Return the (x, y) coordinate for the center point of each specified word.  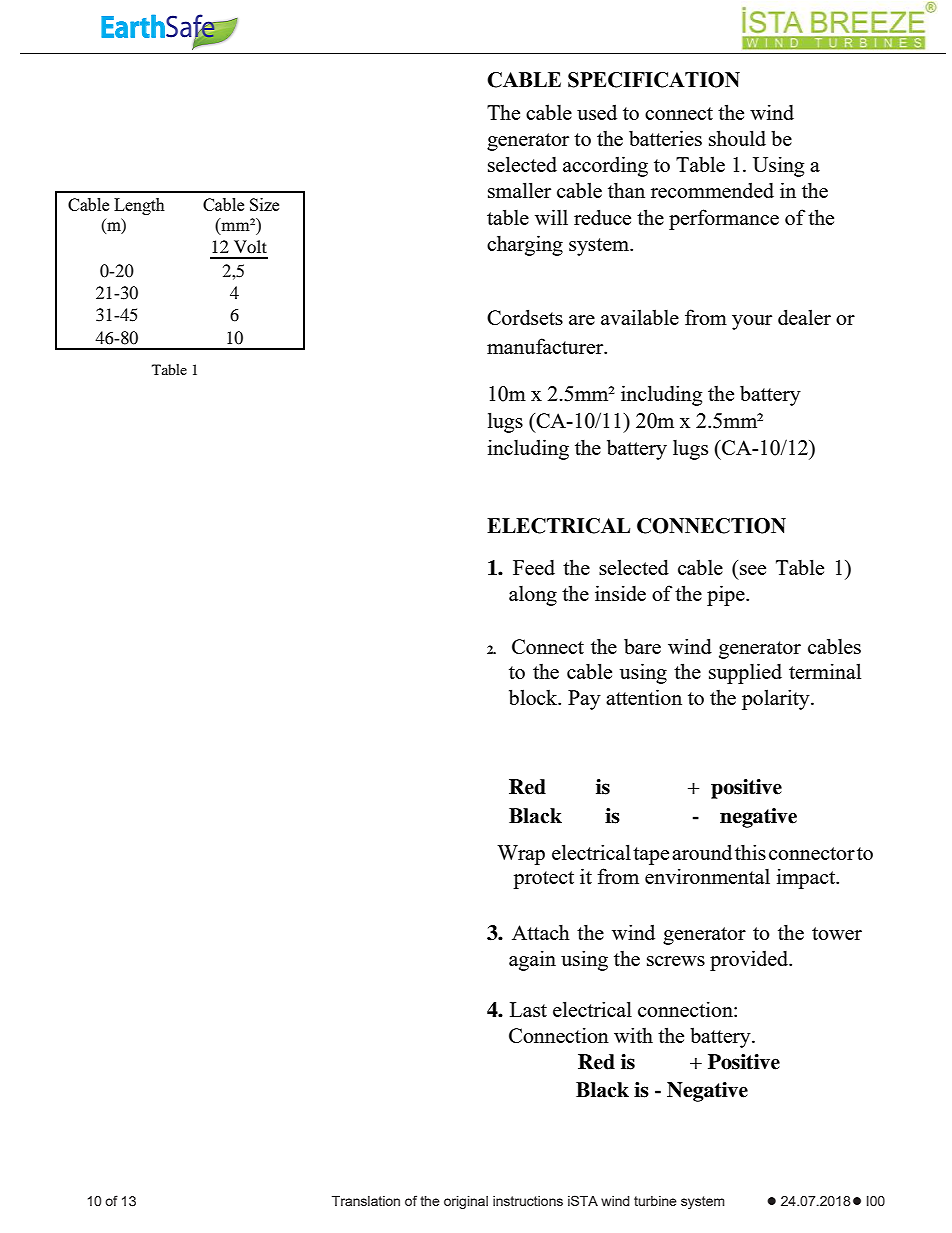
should (737, 138)
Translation (366, 1201)
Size (264, 204)
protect (543, 880)
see (753, 570)
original (466, 1202)
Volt (250, 246)
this (750, 852)
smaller (519, 190)
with (633, 1035)
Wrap (521, 855)
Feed (534, 567)
